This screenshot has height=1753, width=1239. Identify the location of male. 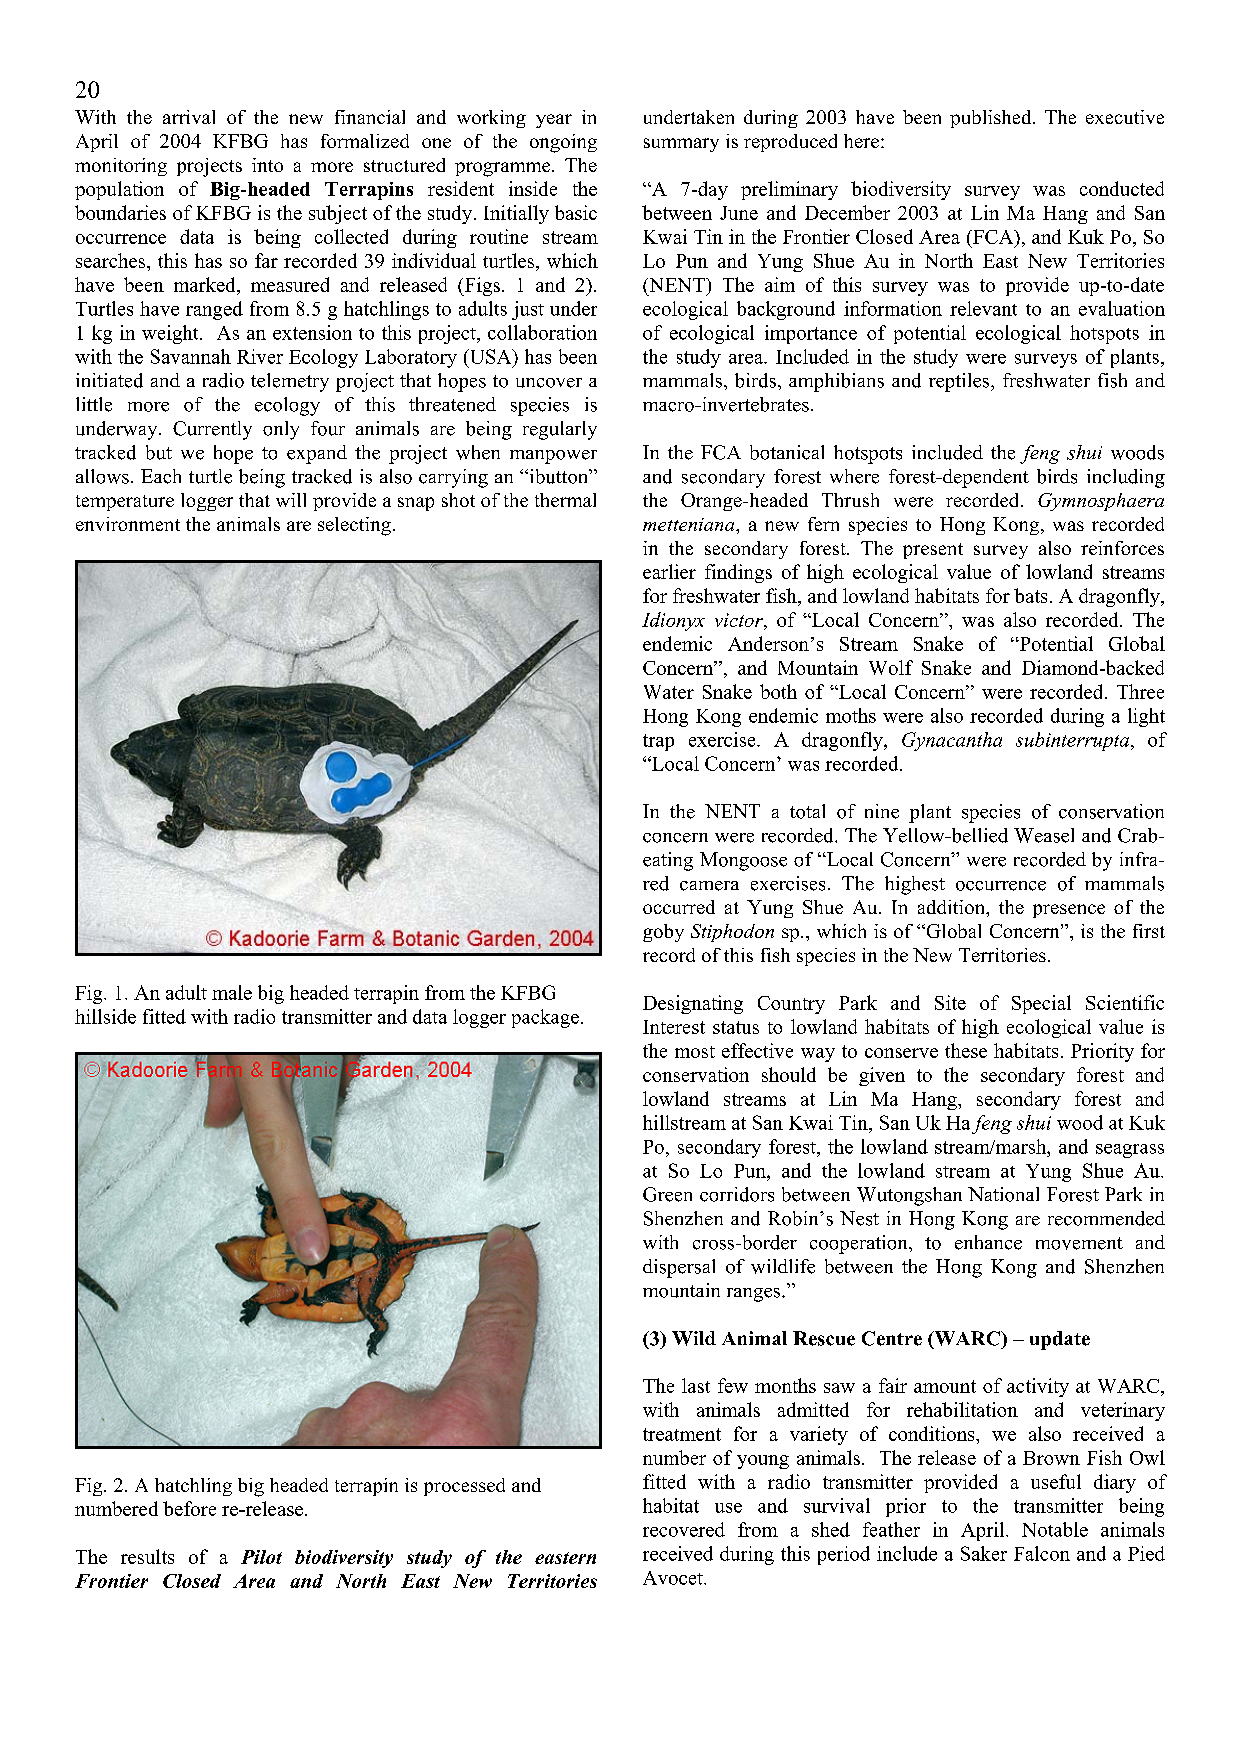
(232, 992).
